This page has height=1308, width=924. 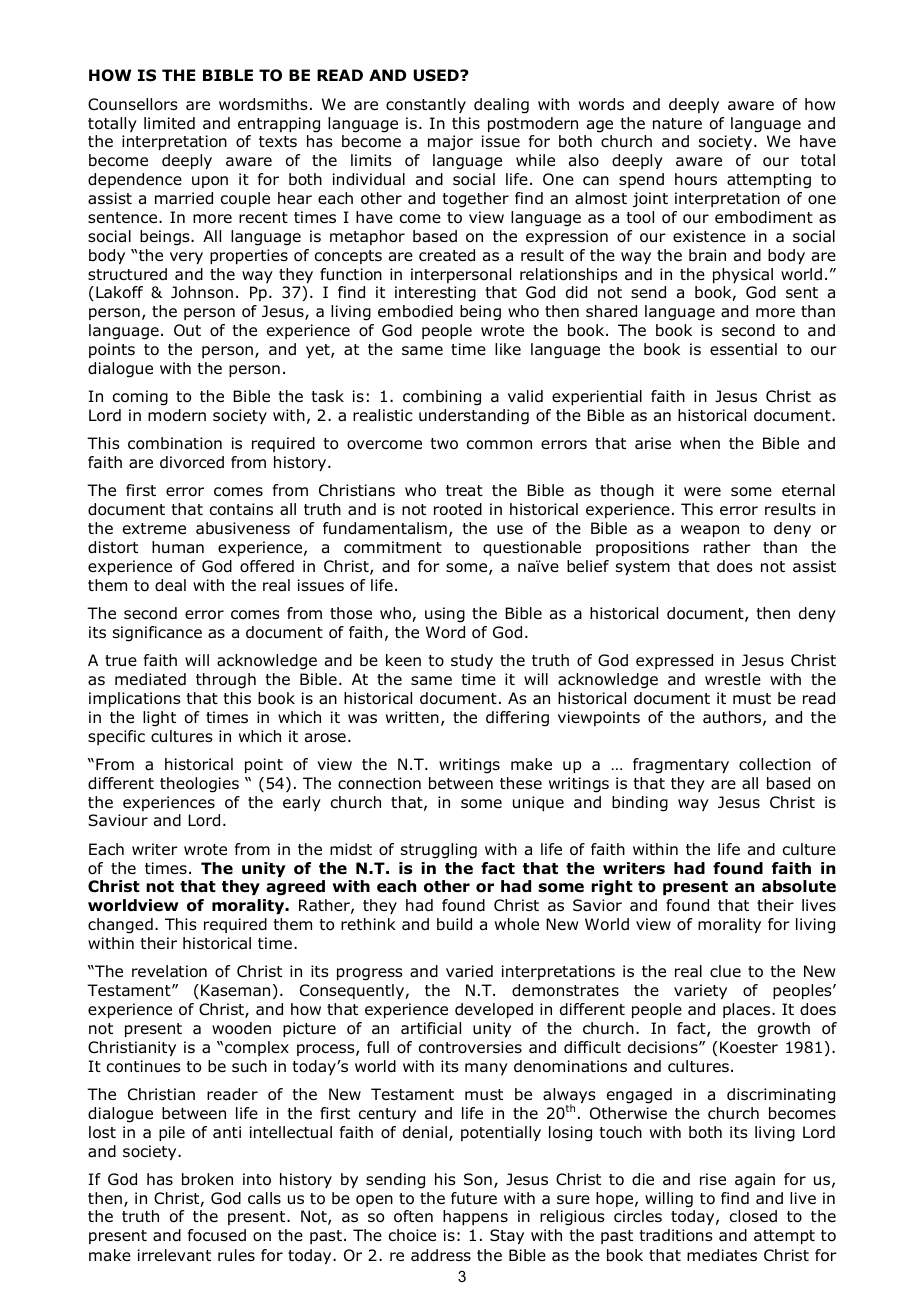 What do you see at coordinates (677, 124) in the page?
I see `nature` at bounding box center [677, 124].
